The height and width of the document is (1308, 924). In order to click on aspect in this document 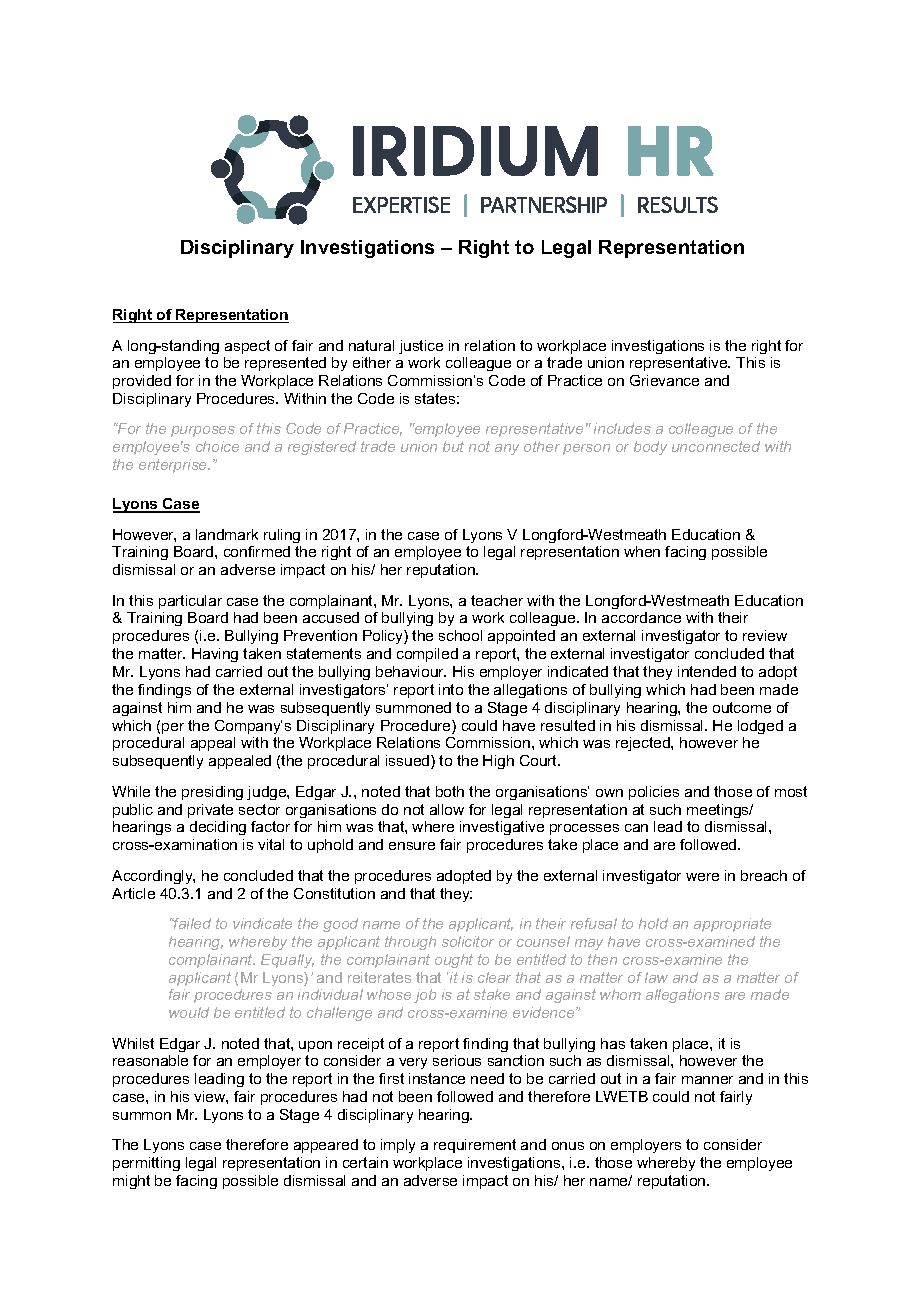, I will do `click(247, 347)`.
